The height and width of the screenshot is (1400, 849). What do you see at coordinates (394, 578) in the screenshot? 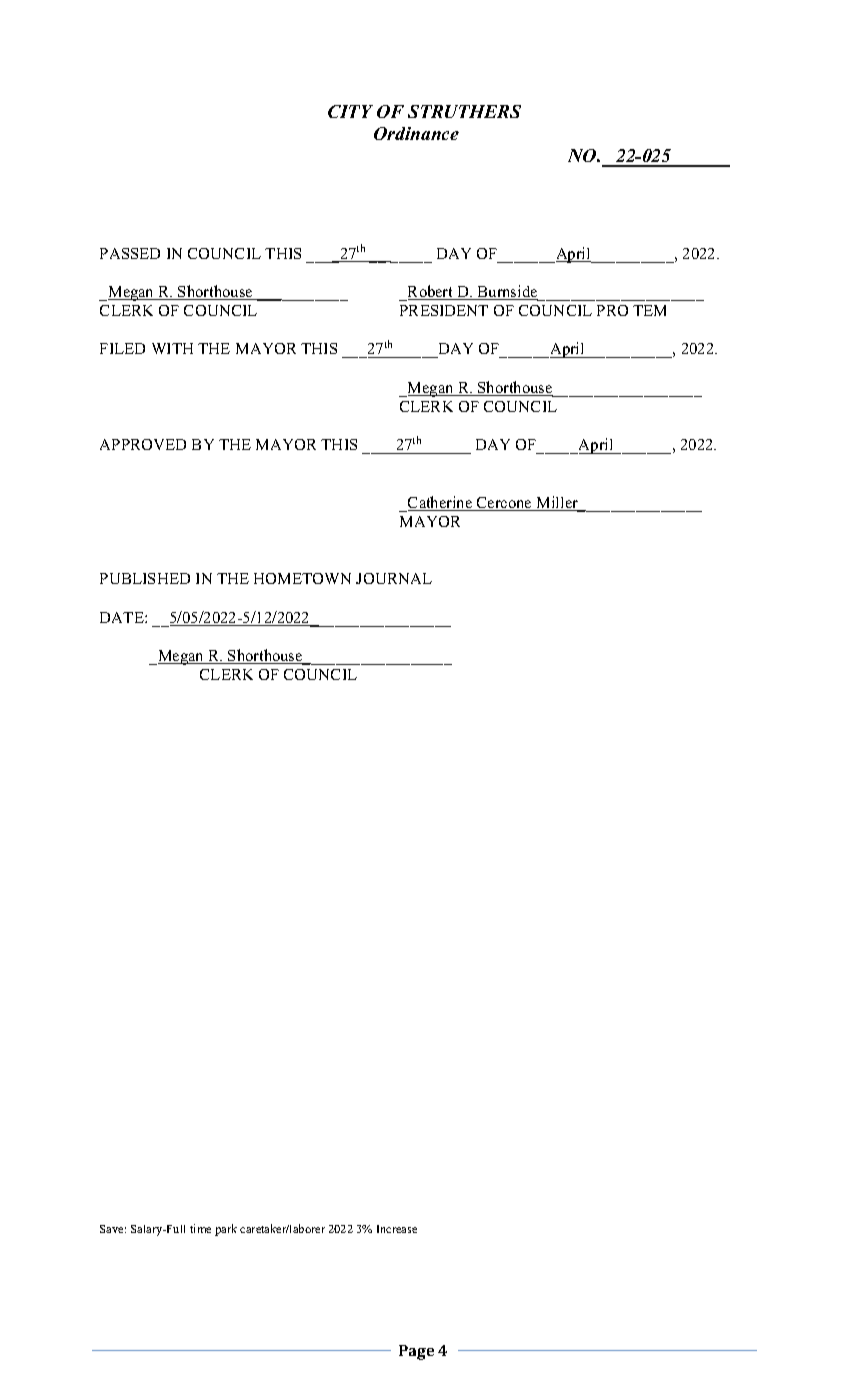
I see `JOURNAL` at bounding box center [394, 578].
